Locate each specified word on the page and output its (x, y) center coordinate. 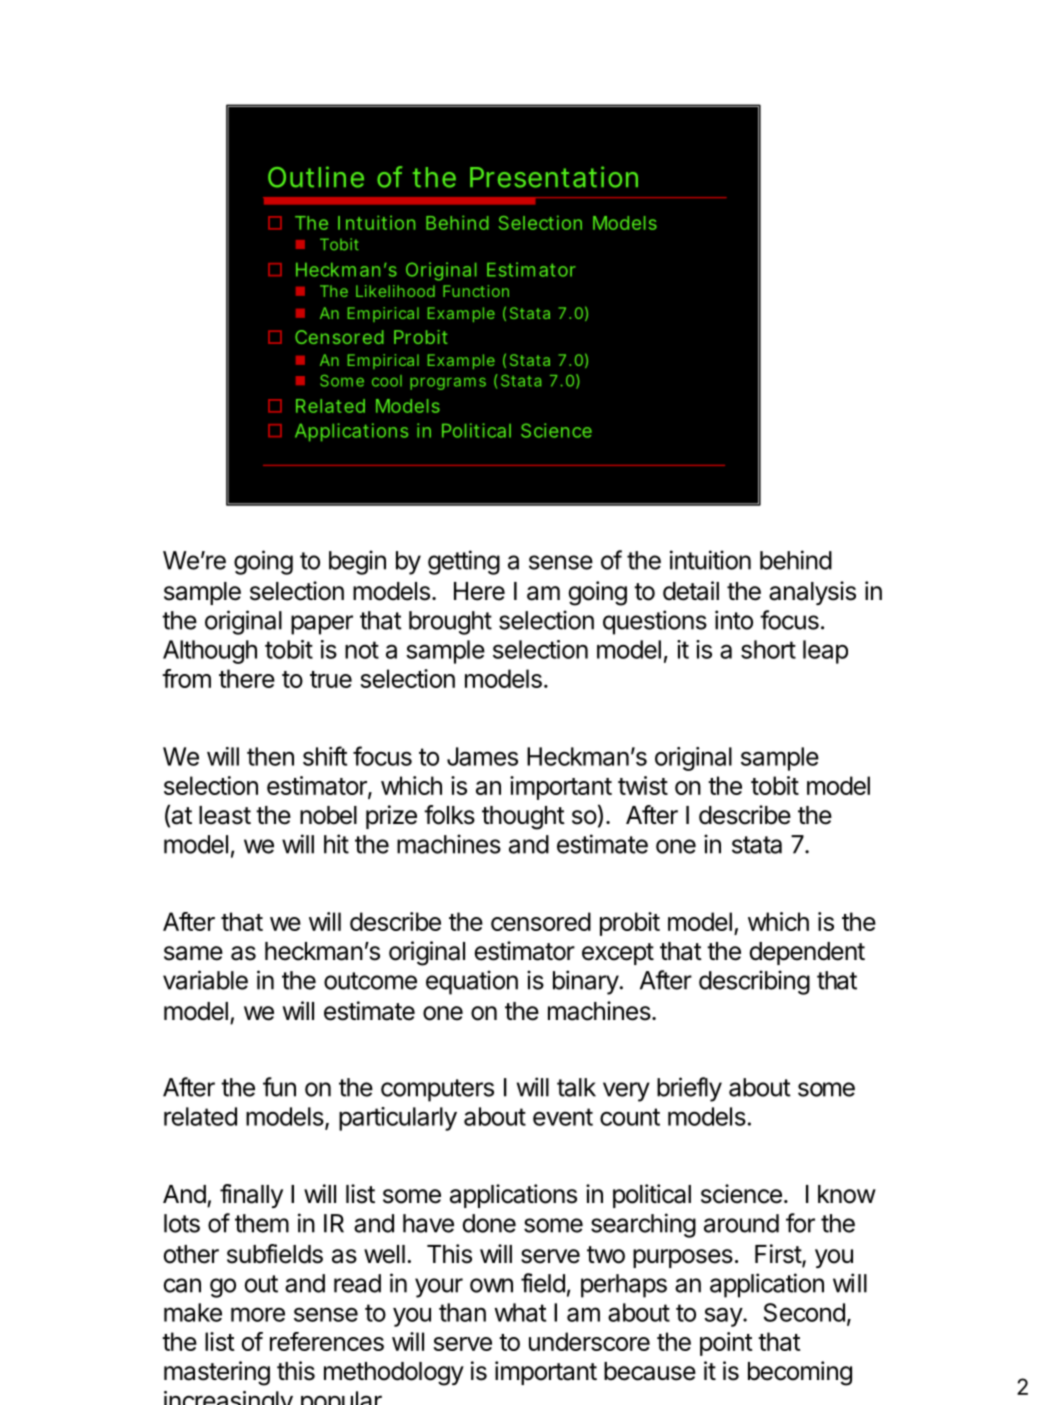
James (482, 756)
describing (754, 982)
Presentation (554, 177)
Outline (316, 177)
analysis (812, 593)
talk (576, 1087)
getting (464, 562)
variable (205, 980)
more (258, 1314)
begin (357, 562)
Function (476, 291)
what (520, 1312)
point (726, 1344)
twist (643, 785)
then (270, 756)
